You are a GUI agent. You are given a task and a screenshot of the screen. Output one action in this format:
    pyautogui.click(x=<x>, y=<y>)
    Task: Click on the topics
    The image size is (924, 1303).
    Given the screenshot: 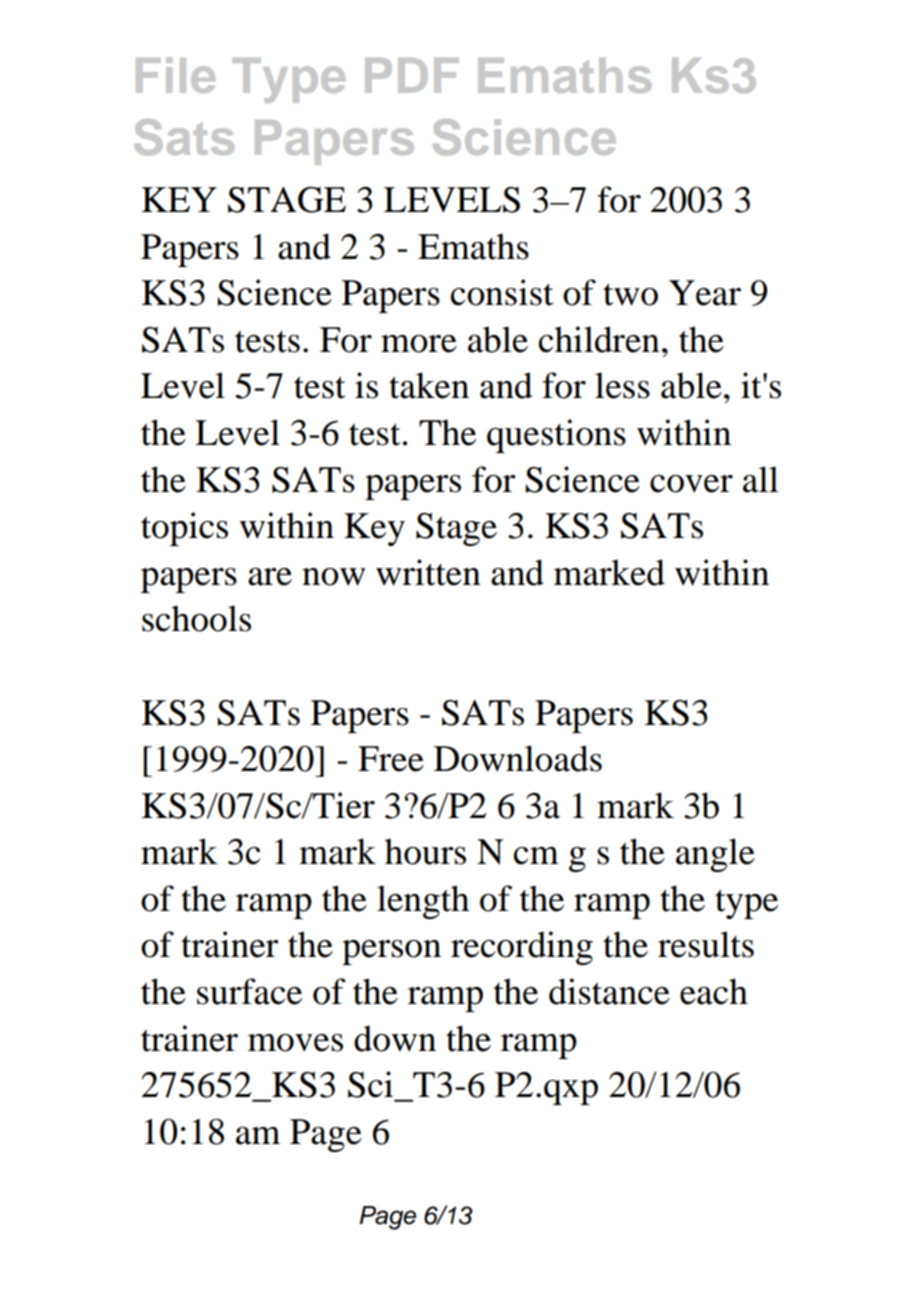 What is the action you would take?
    pyautogui.click(x=184, y=529)
